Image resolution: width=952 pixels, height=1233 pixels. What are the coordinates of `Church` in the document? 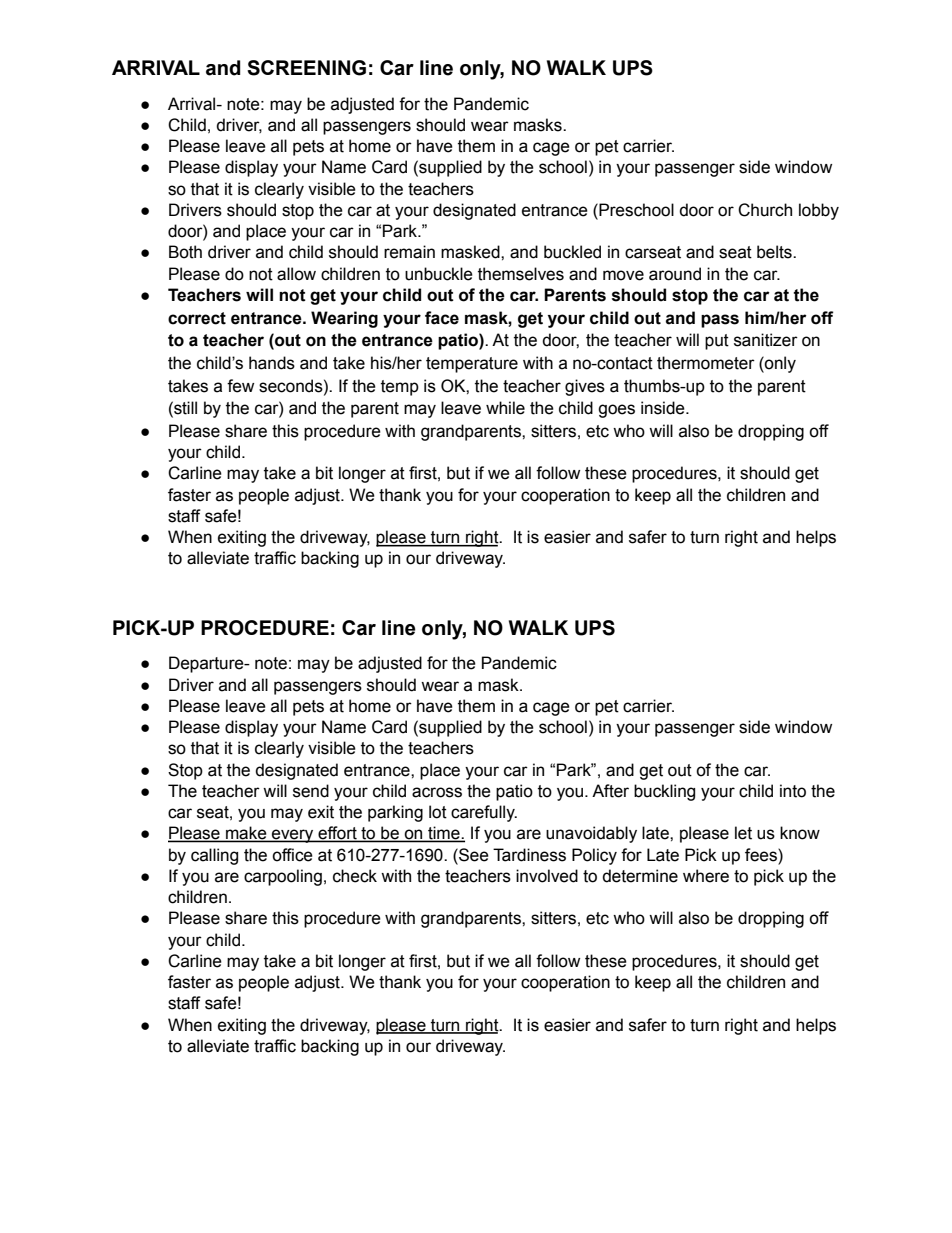 It's located at (765, 210).
